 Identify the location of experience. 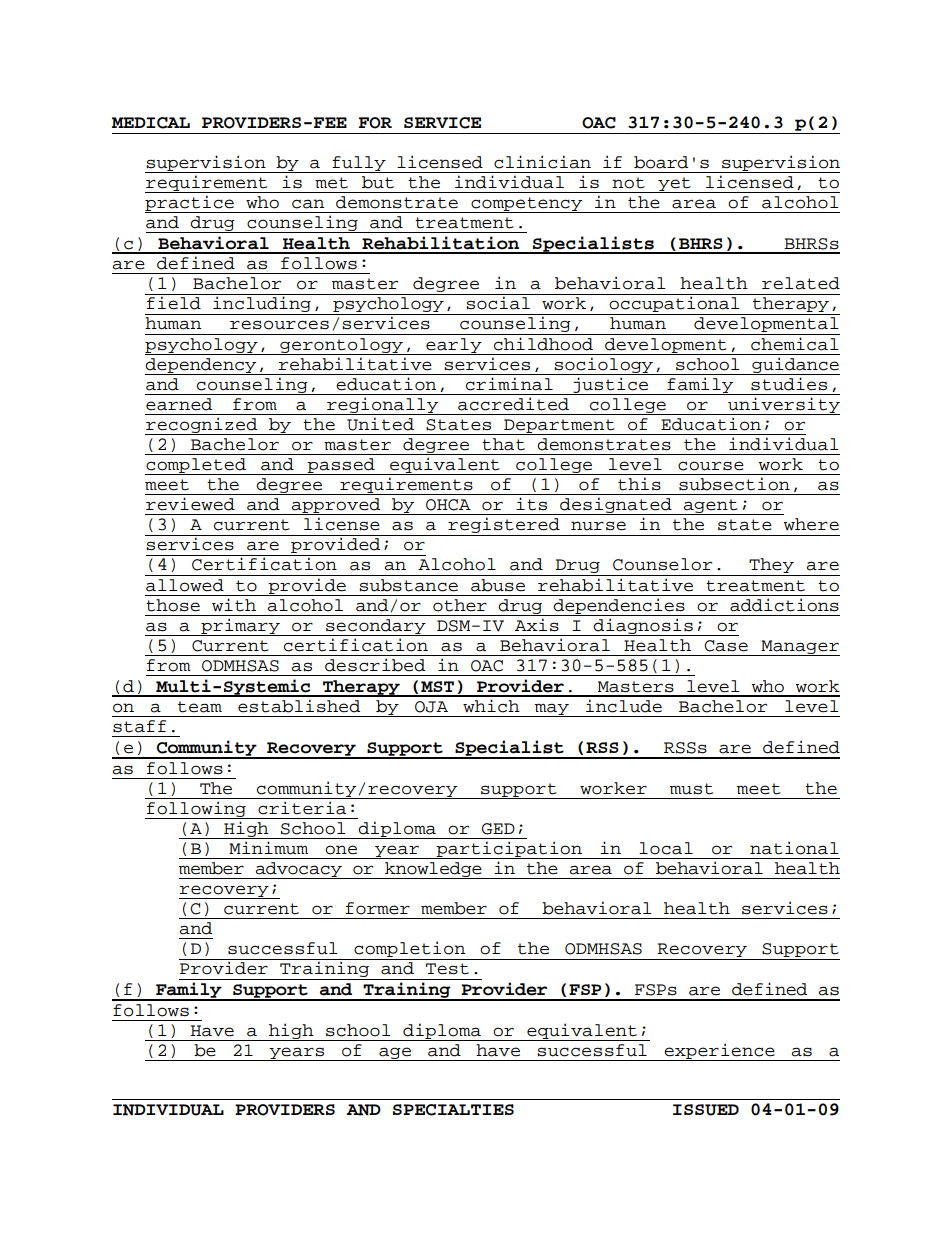
(719, 1052).
